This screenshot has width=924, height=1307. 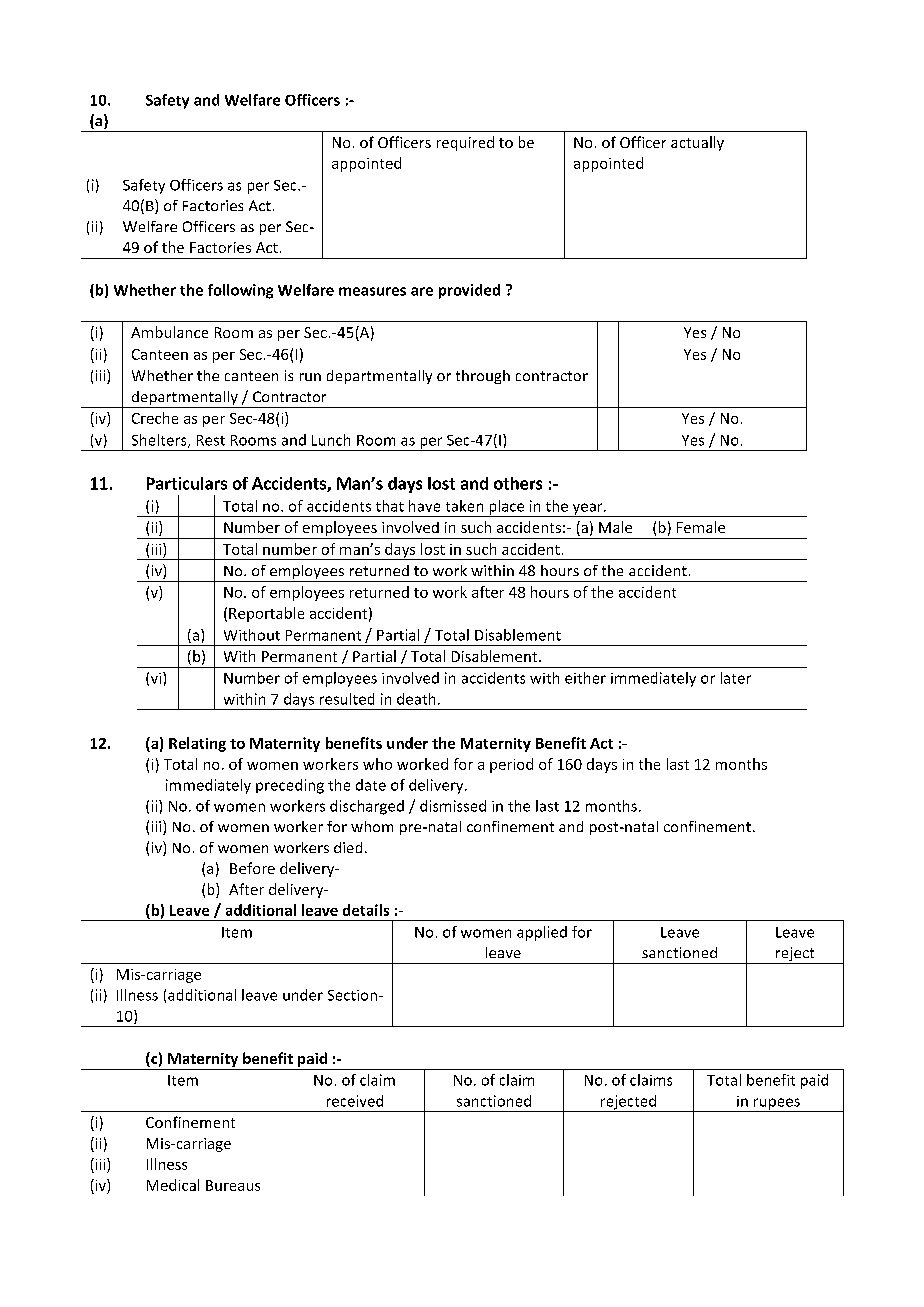 What do you see at coordinates (240, 291) in the screenshot?
I see `following` at bounding box center [240, 291].
